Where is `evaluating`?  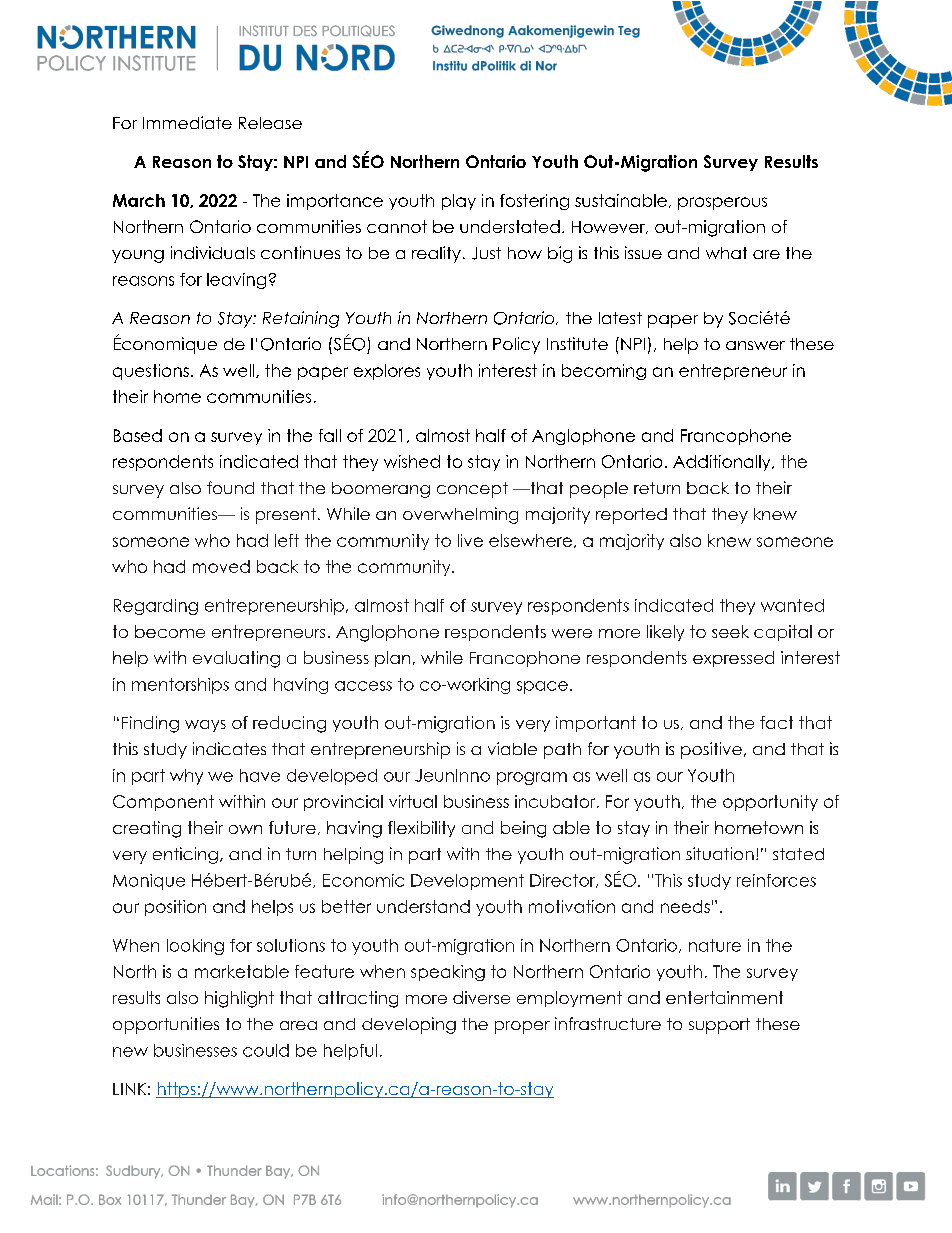 evaluating is located at coordinates (236, 659).
